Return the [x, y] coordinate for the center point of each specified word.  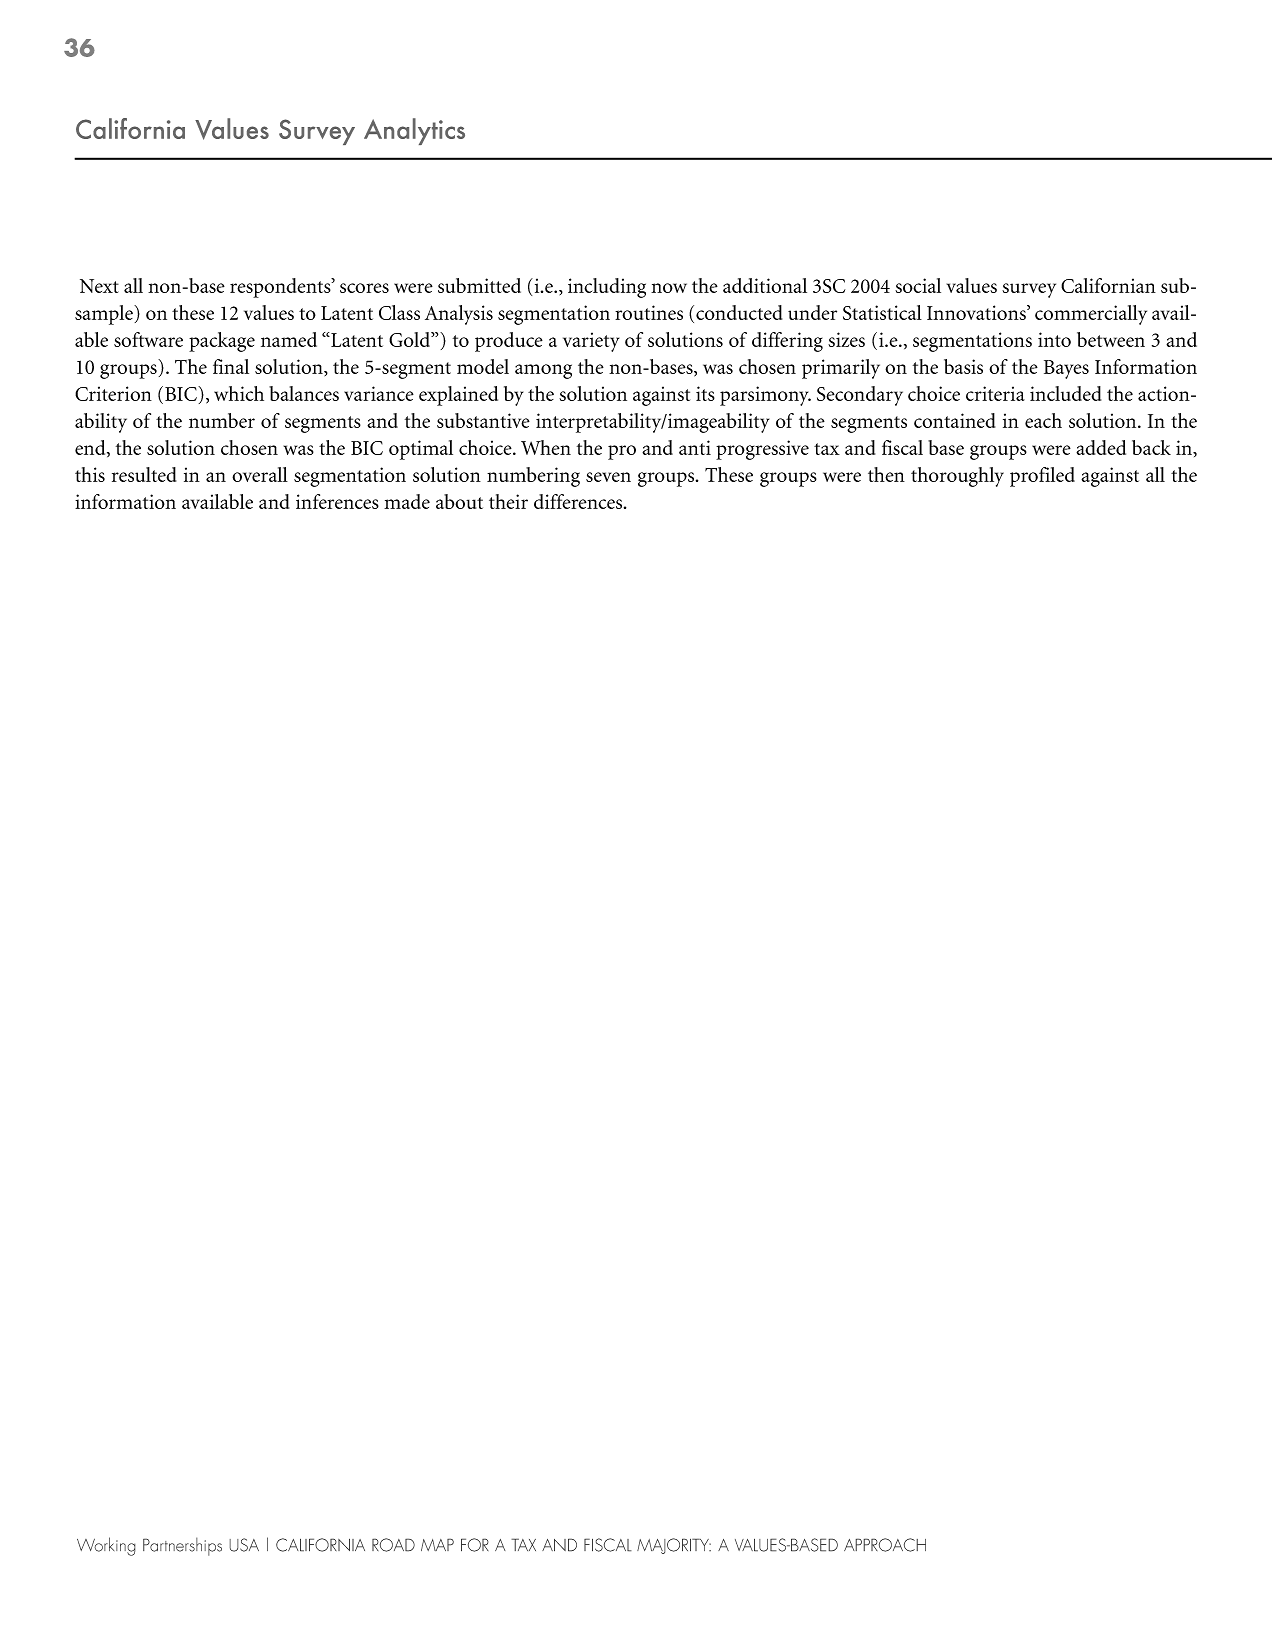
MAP [437, 1544]
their [508, 501]
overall [260, 474]
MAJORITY [674, 1546]
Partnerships [182, 1546]
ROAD [393, 1545]
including [607, 288]
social [918, 285]
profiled [1042, 477]
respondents [281, 288]
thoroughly [957, 477]
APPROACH [885, 1545]
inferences [337, 501]
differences [579, 501]
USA [244, 1545]
